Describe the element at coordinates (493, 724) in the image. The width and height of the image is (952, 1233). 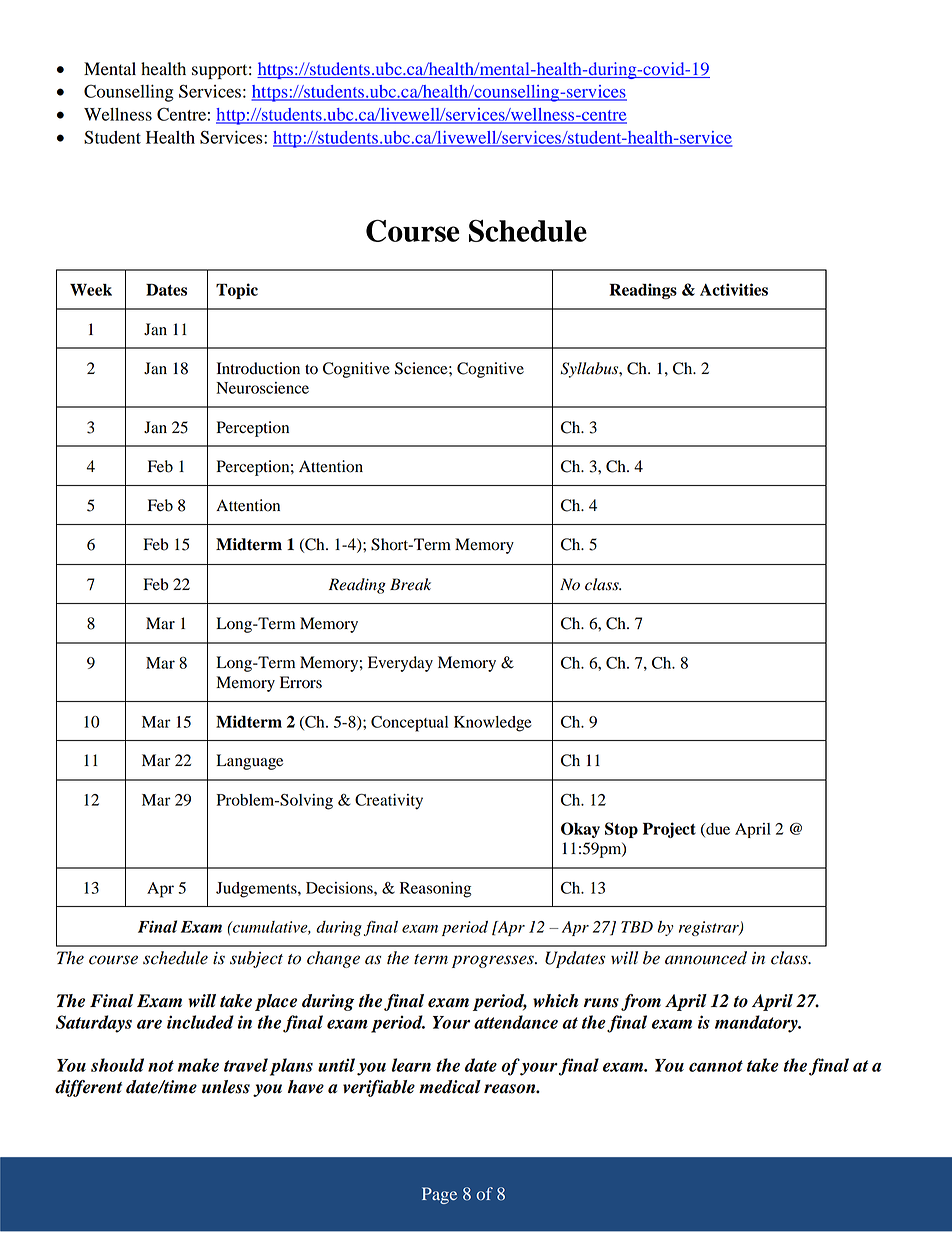
I see `Knowledge` at that location.
